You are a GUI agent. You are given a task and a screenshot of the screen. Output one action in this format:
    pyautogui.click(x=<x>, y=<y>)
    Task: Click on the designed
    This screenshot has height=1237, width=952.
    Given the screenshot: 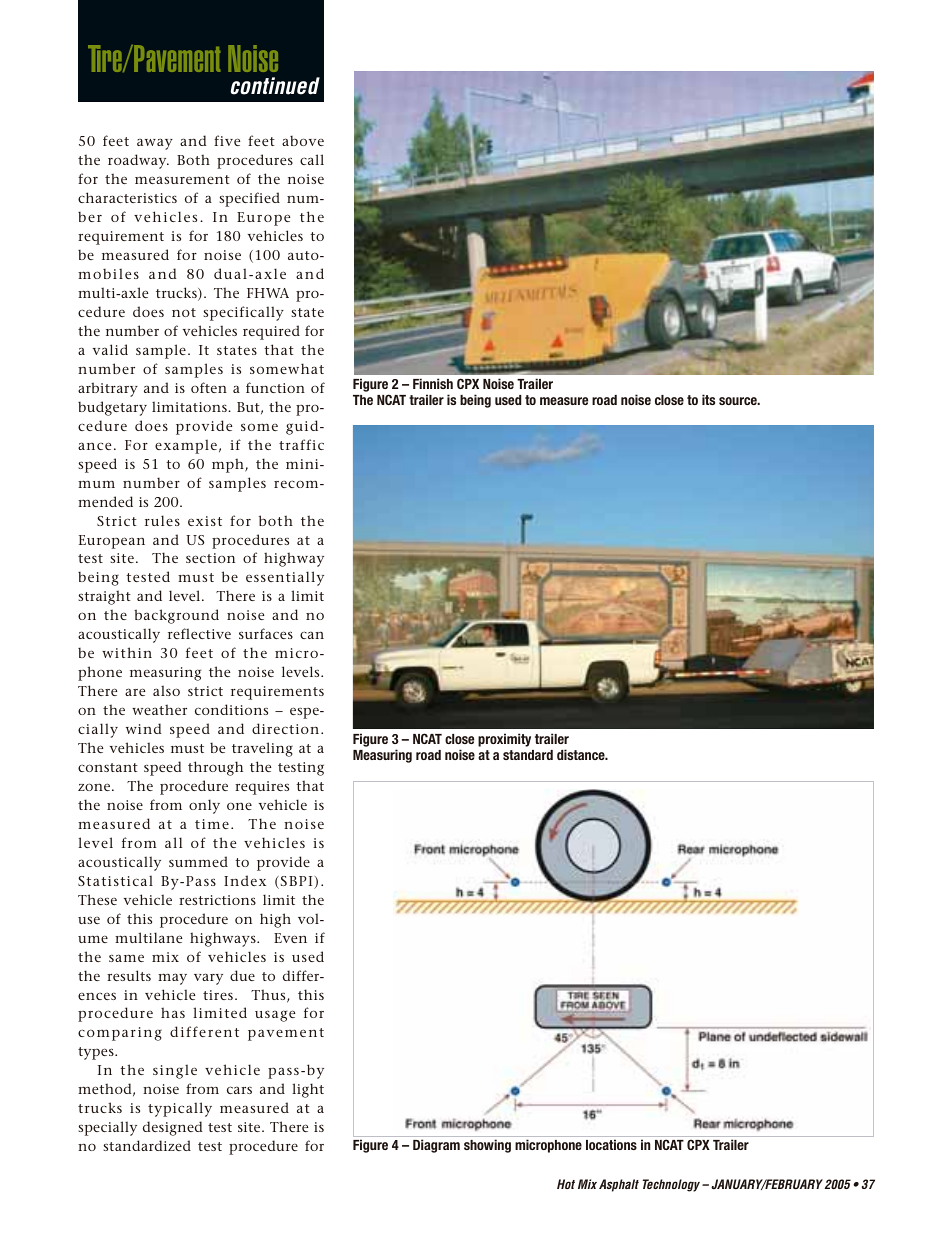 What is the action you would take?
    pyautogui.click(x=173, y=1128)
